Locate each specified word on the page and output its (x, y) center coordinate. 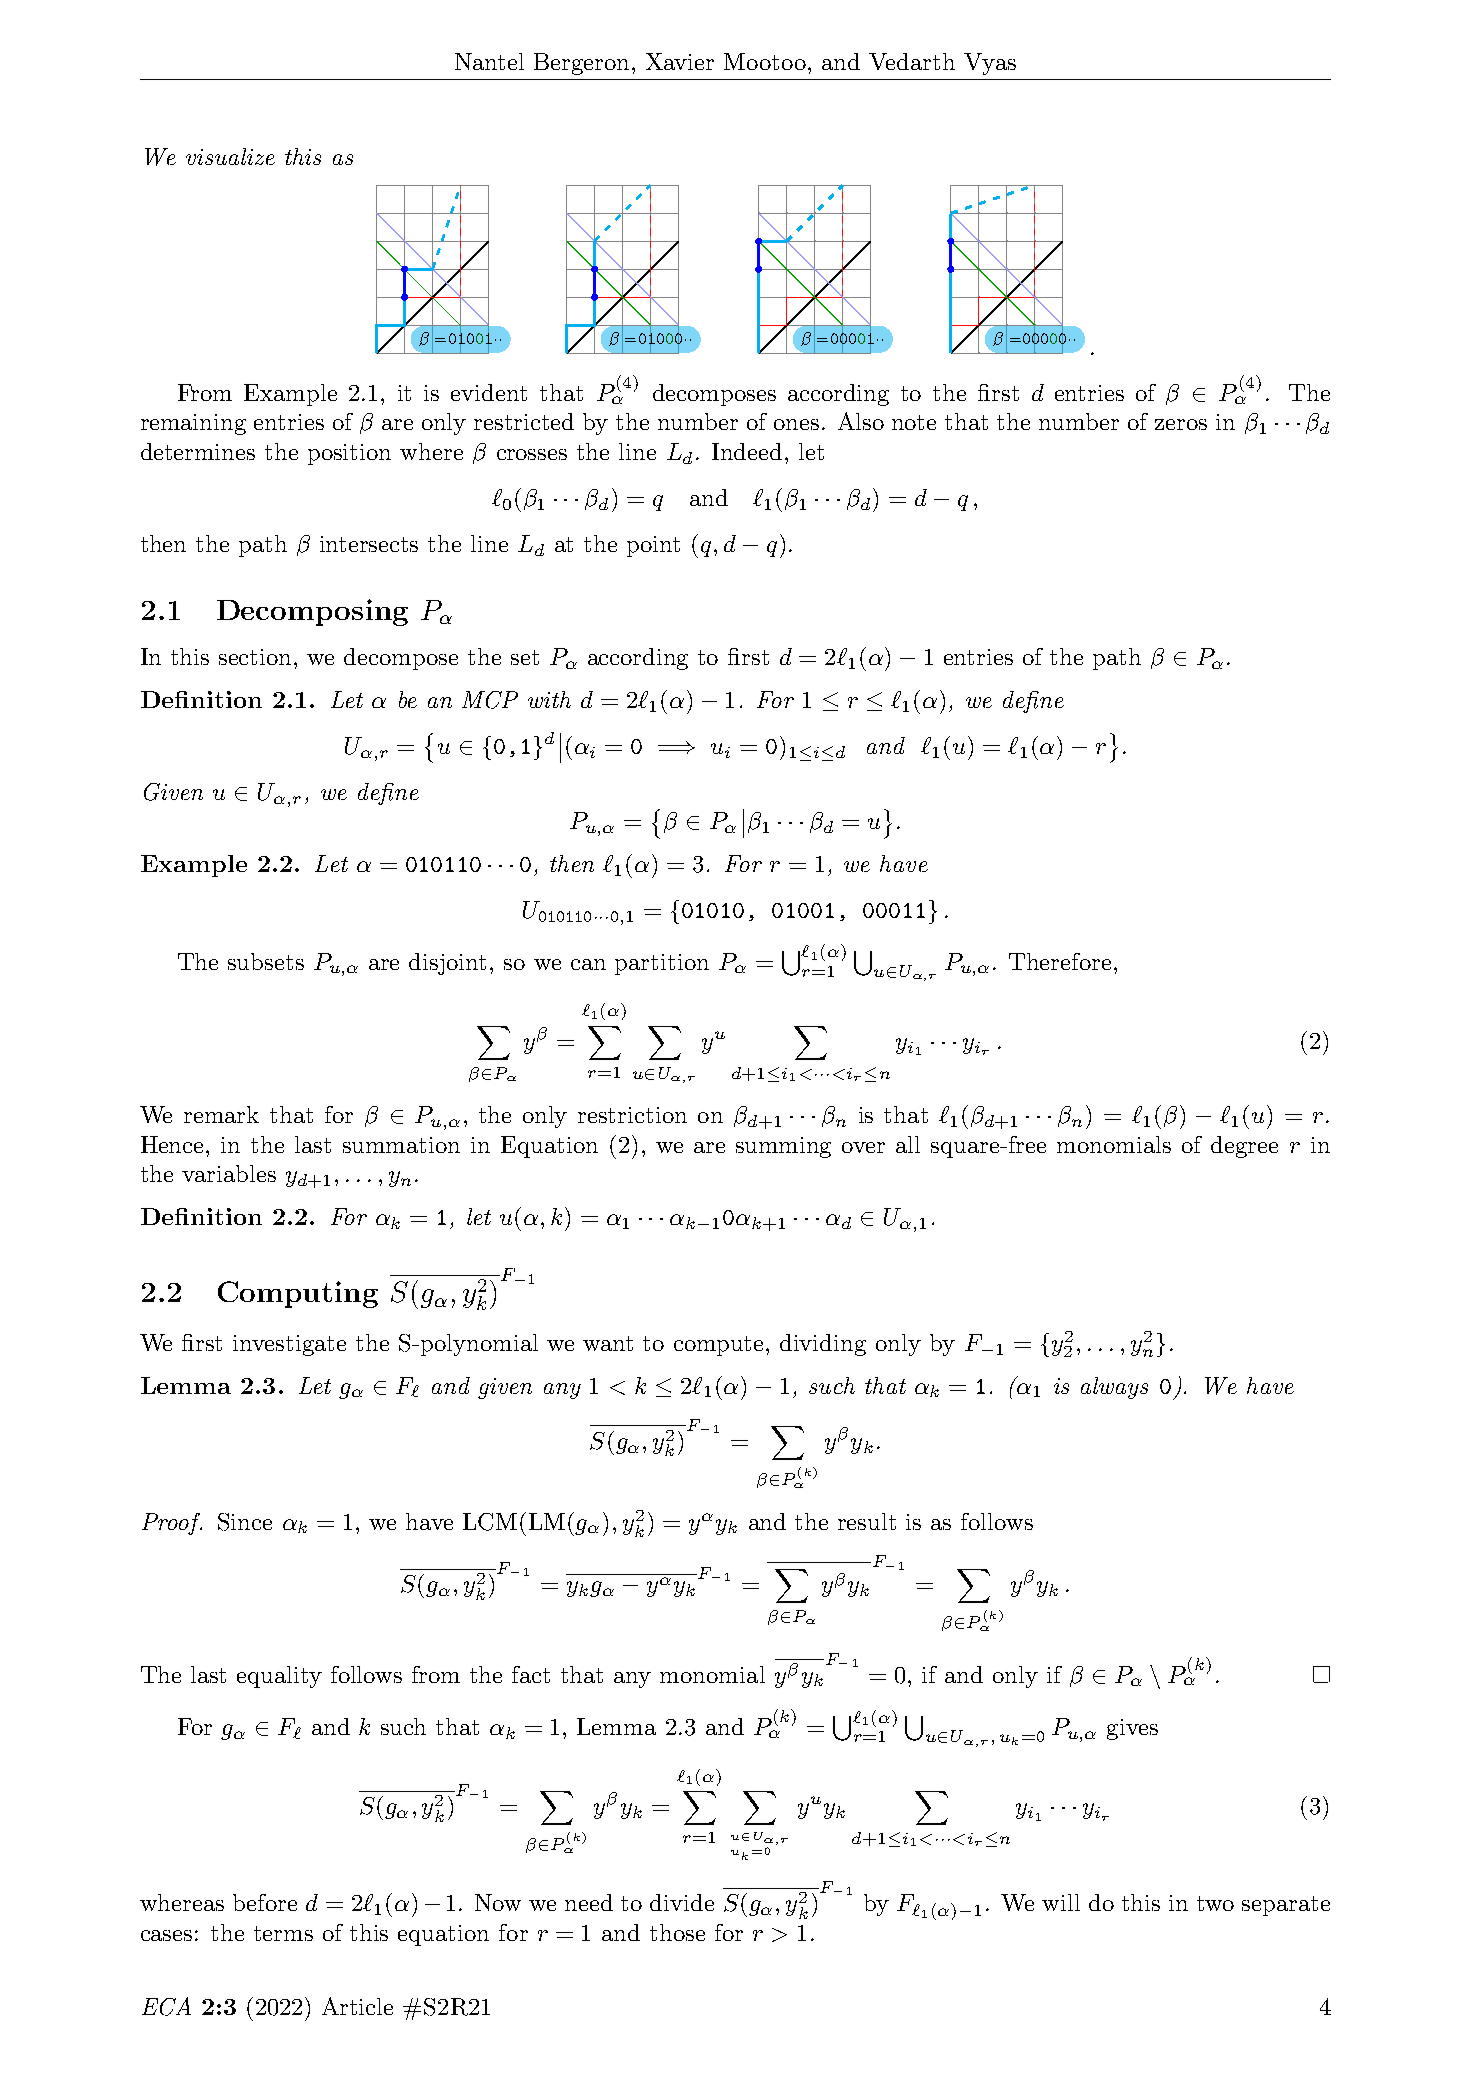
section (257, 657)
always (1114, 1388)
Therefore (1060, 961)
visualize (230, 156)
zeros (1181, 424)
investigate (289, 1345)
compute (720, 1346)
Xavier (680, 61)
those (677, 1932)
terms (283, 1933)
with (549, 699)
